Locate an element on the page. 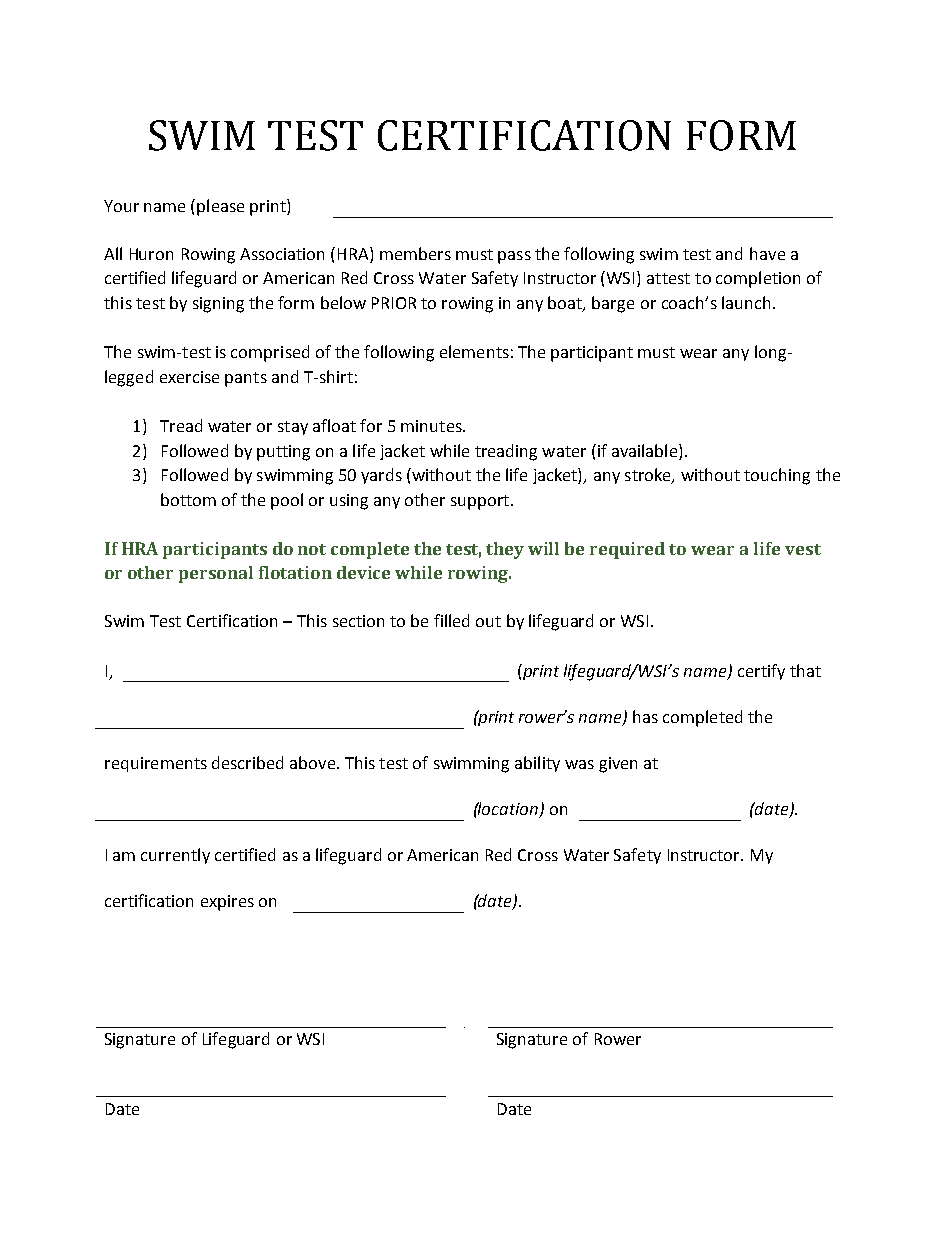 This image has height=1233, width=952. vest is located at coordinates (803, 549).
